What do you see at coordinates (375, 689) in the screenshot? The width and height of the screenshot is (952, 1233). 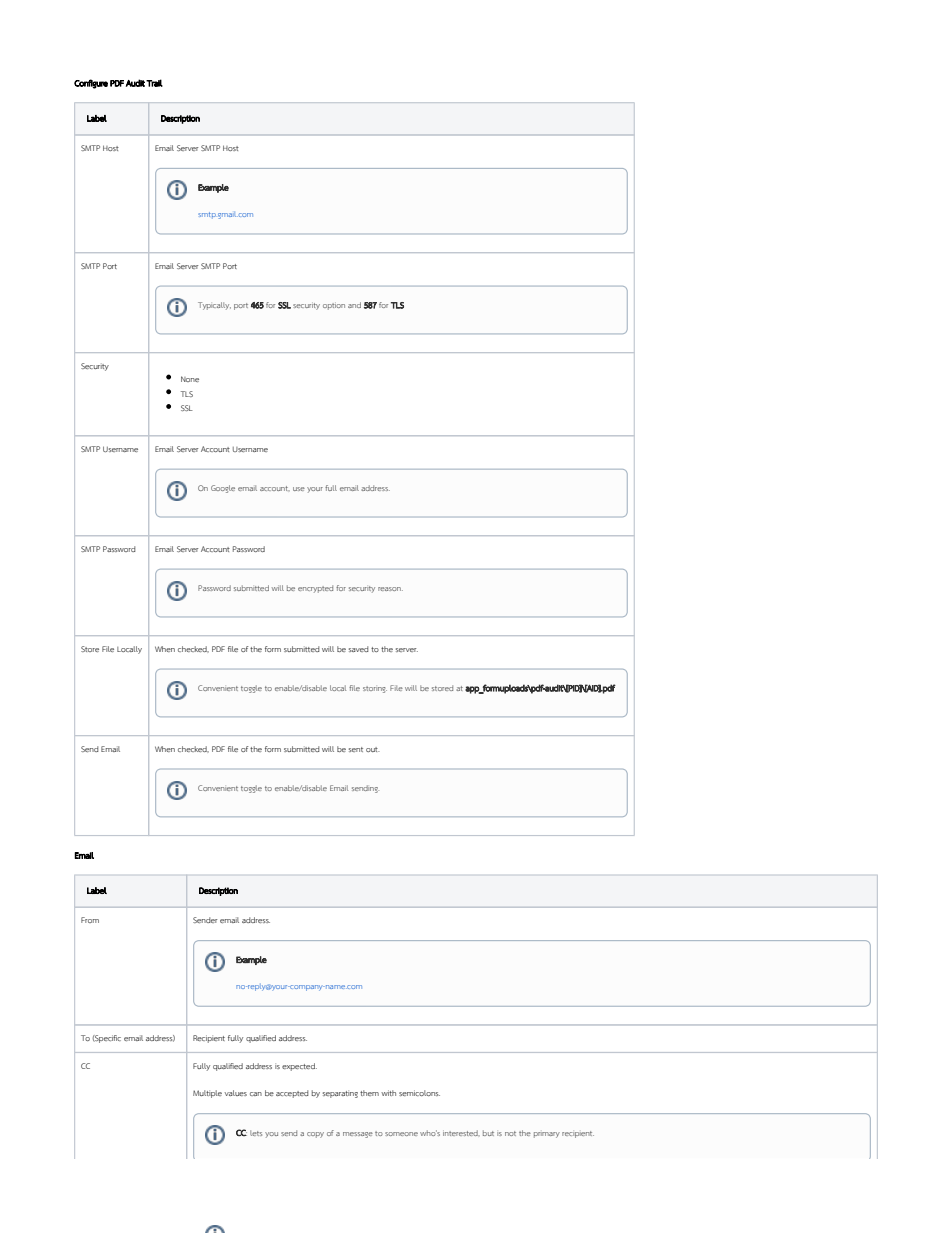 I see `storing` at bounding box center [375, 689].
